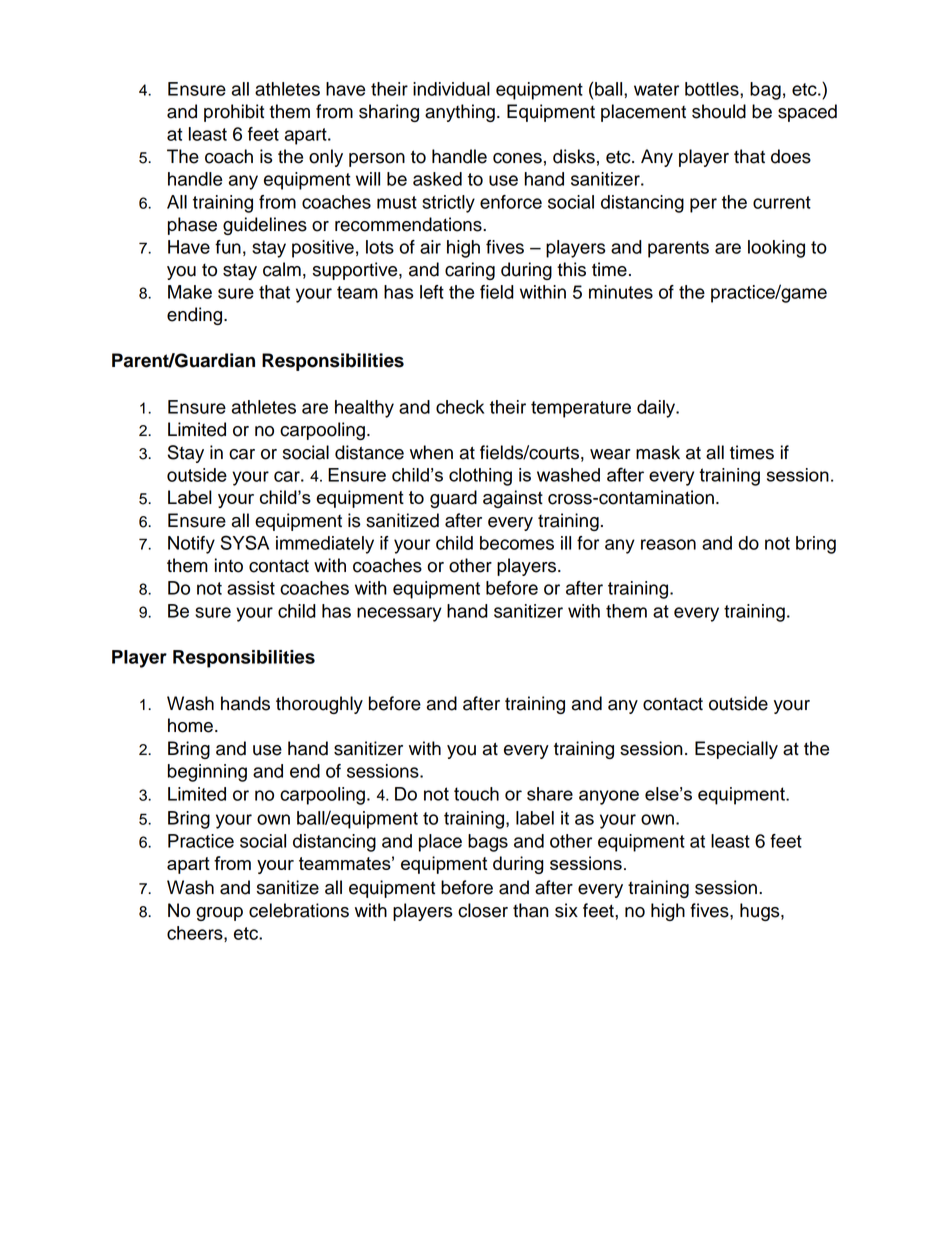  I want to click on necessary, so click(399, 614).
